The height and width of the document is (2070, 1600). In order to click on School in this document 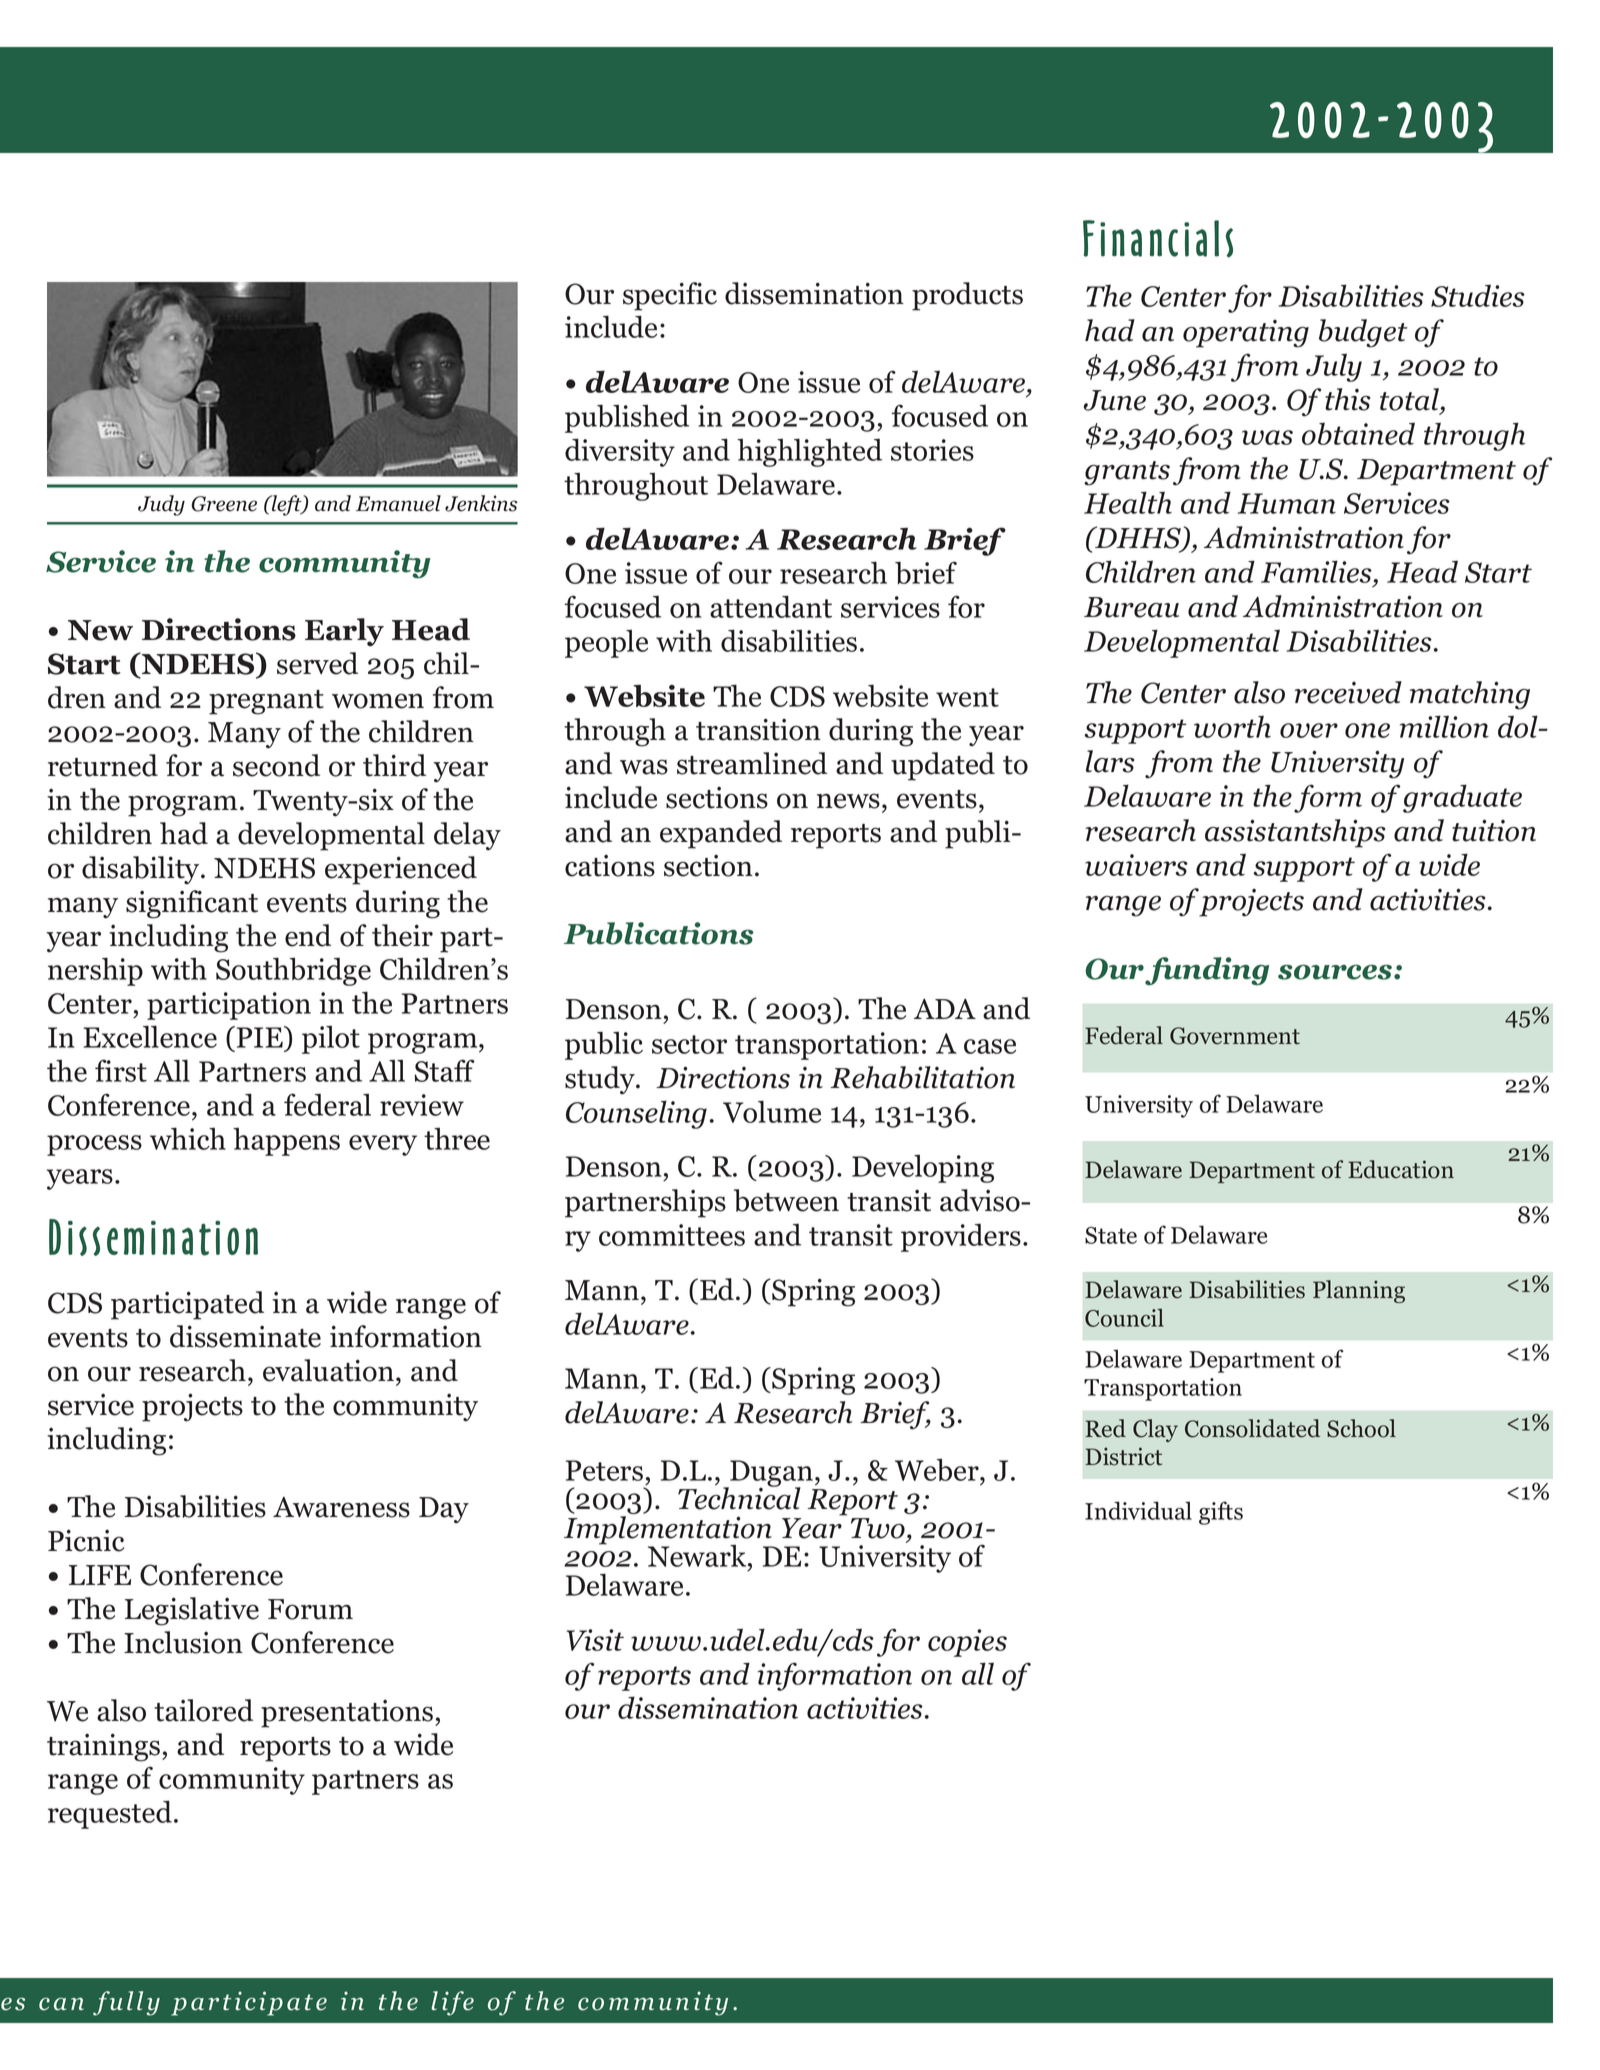, I will do `click(1361, 1428)`.
